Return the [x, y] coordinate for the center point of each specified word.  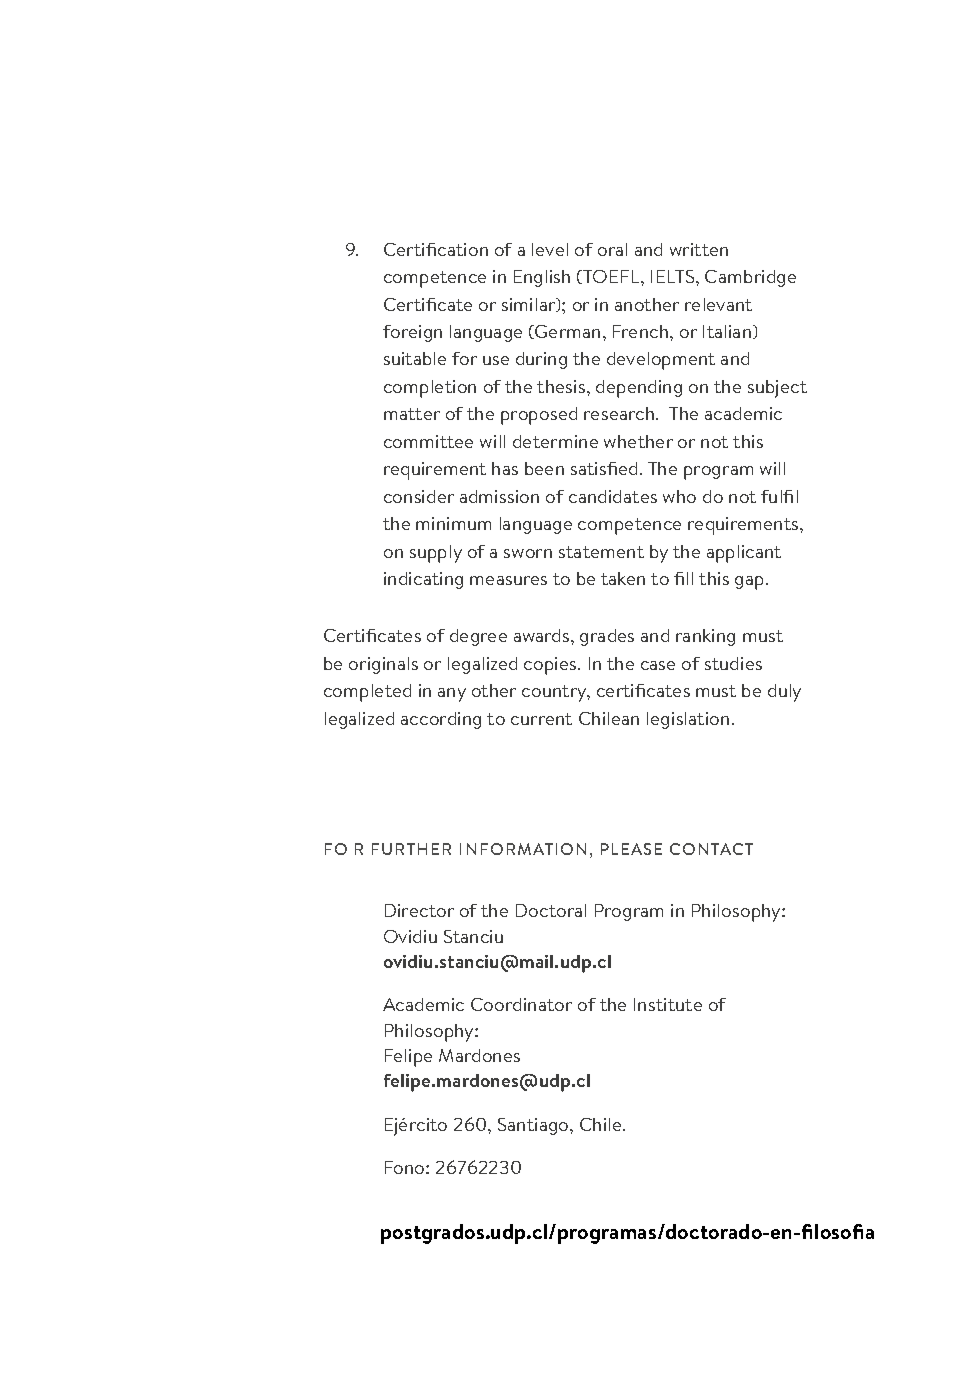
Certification [436, 249]
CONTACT [711, 849]
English [542, 278]
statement [601, 552]
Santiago [534, 1126]
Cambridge [750, 278]
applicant [744, 554]
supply [436, 554]
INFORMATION [523, 849]
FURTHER [411, 849]
